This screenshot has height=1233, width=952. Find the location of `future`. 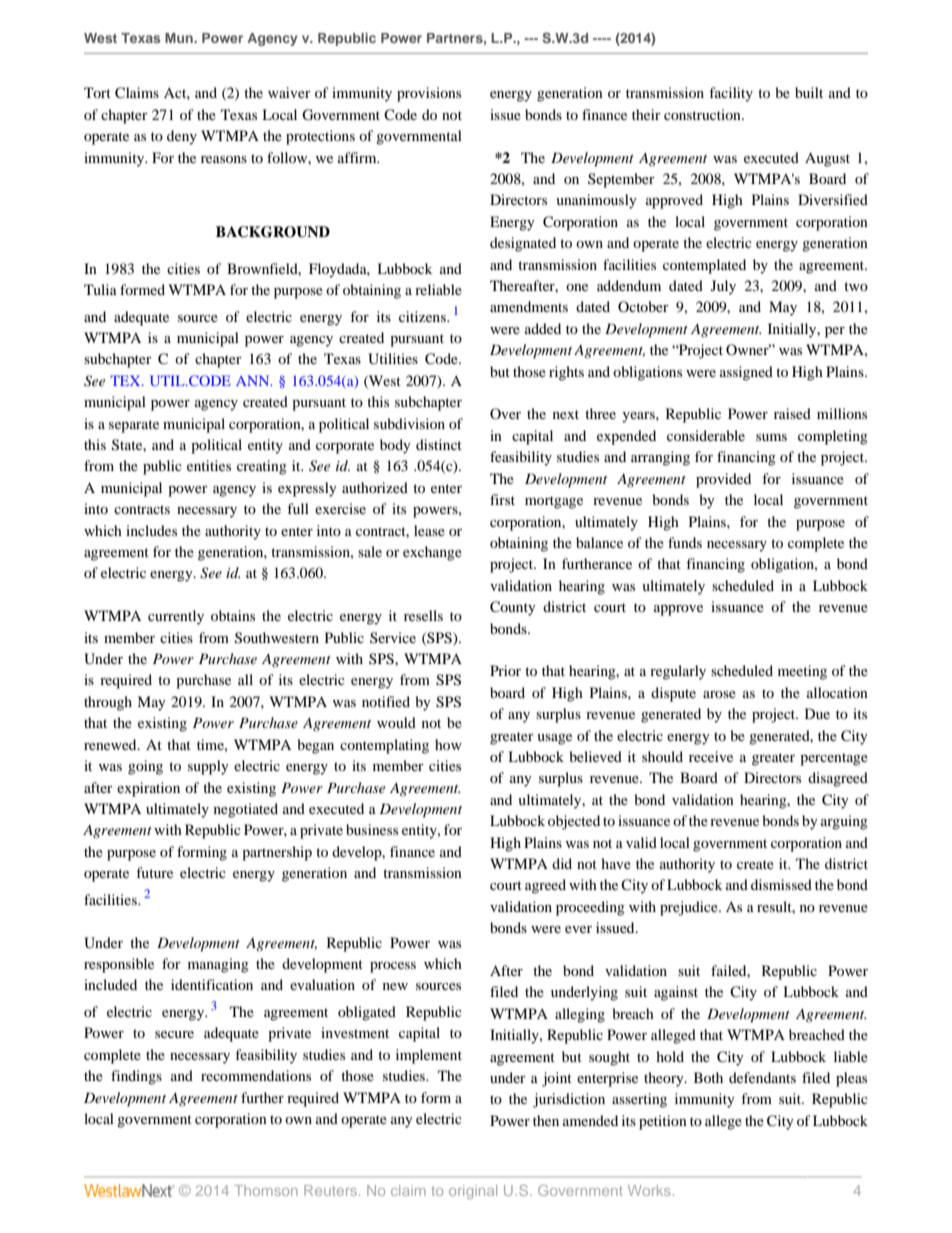

future is located at coordinates (154, 872).
